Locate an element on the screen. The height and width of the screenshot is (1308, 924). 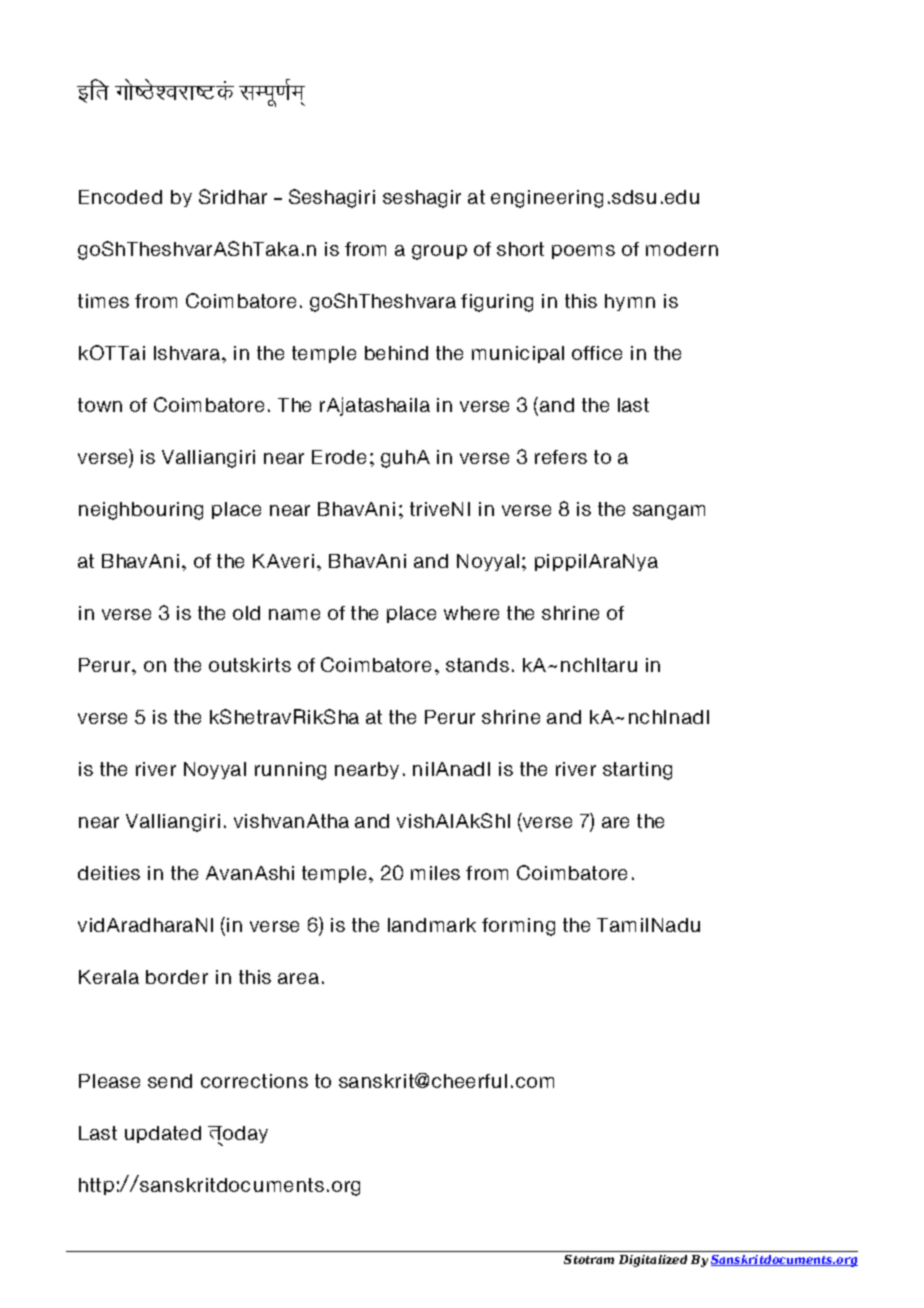
group is located at coordinates (439, 252).
